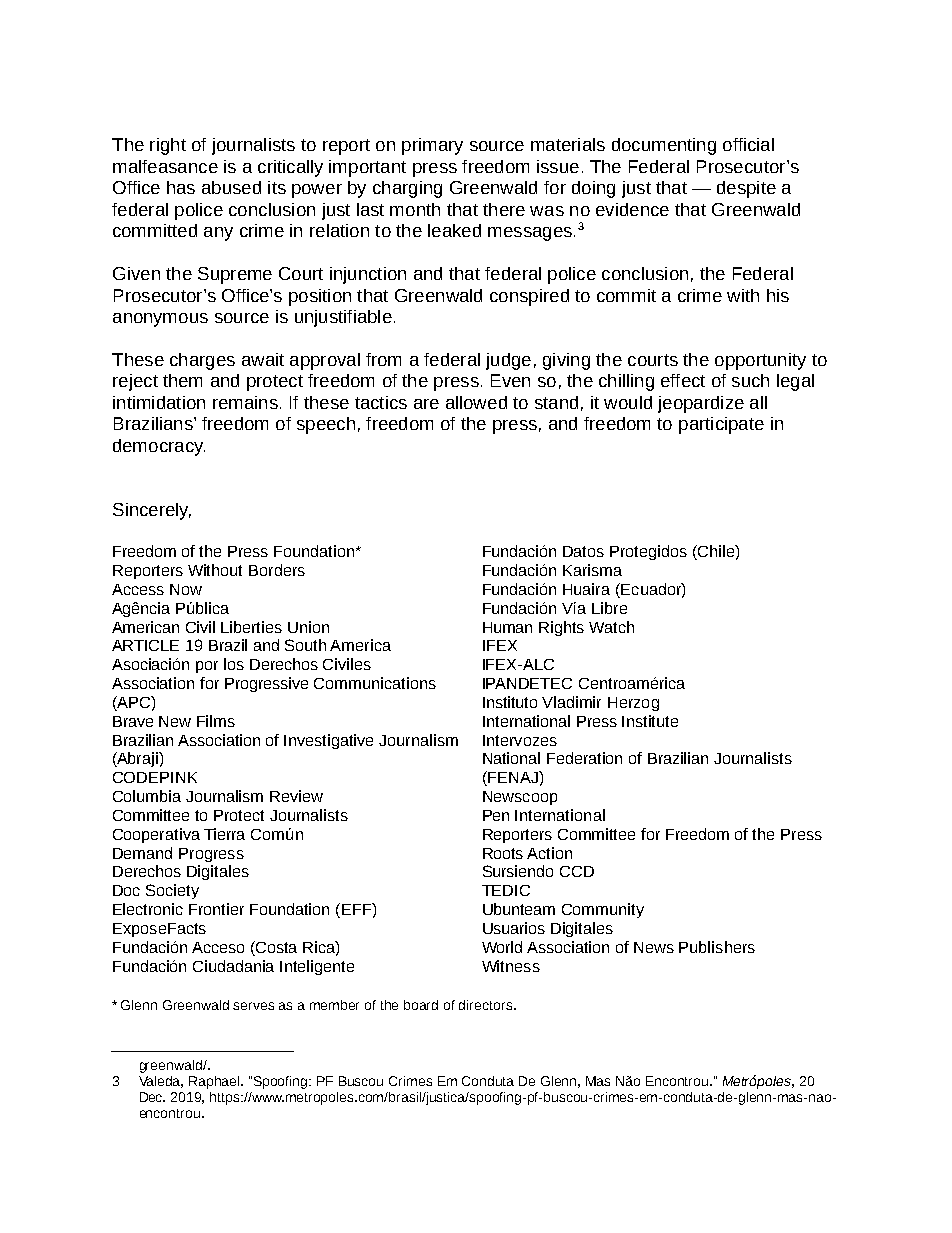  What do you see at coordinates (717, 947) in the screenshot?
I see `Publishers` at bounding box center [717, 947].
